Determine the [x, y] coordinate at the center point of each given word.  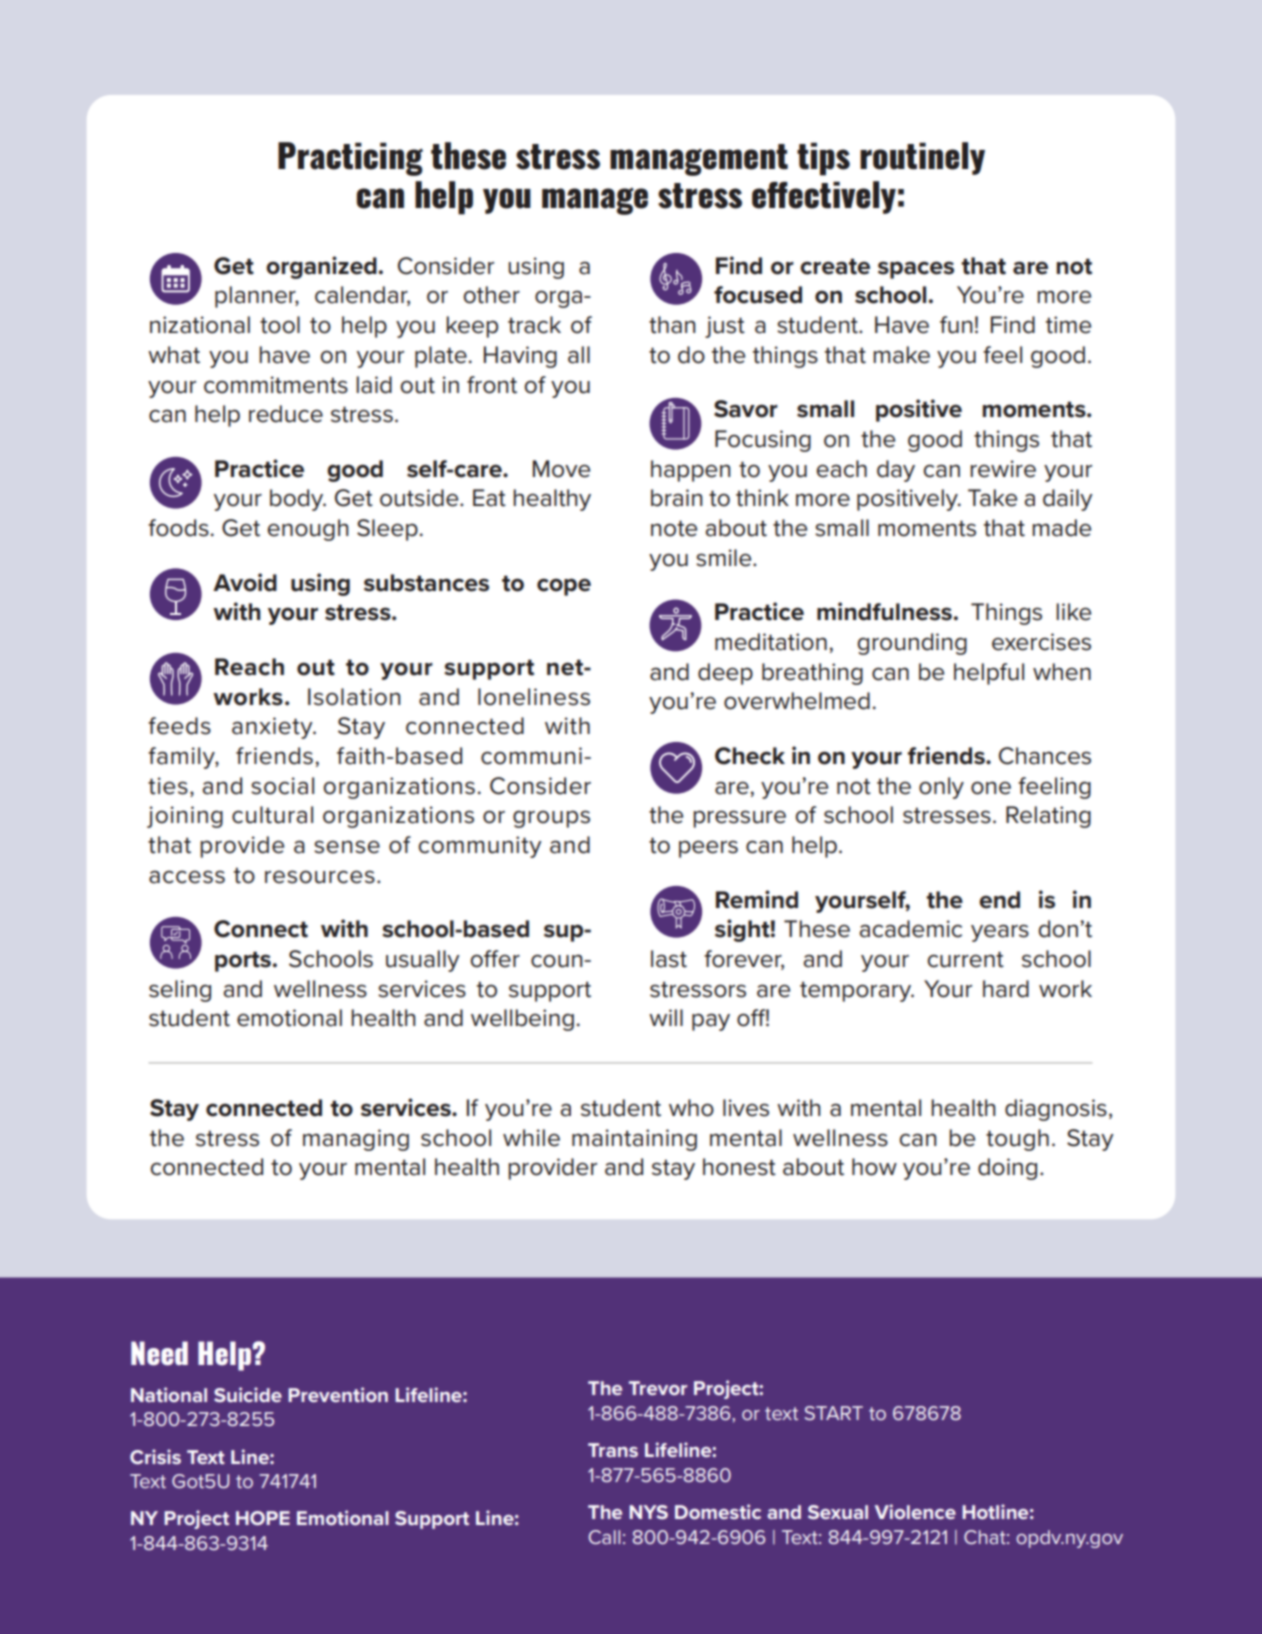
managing [356, 1140]
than [672, 325]
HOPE [263, 1518]
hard [1006, 989]
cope [564, 587]
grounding [912, 644]
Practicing [350, 159]
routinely [922, 158]
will [666, 1017]
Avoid [245, 582]
